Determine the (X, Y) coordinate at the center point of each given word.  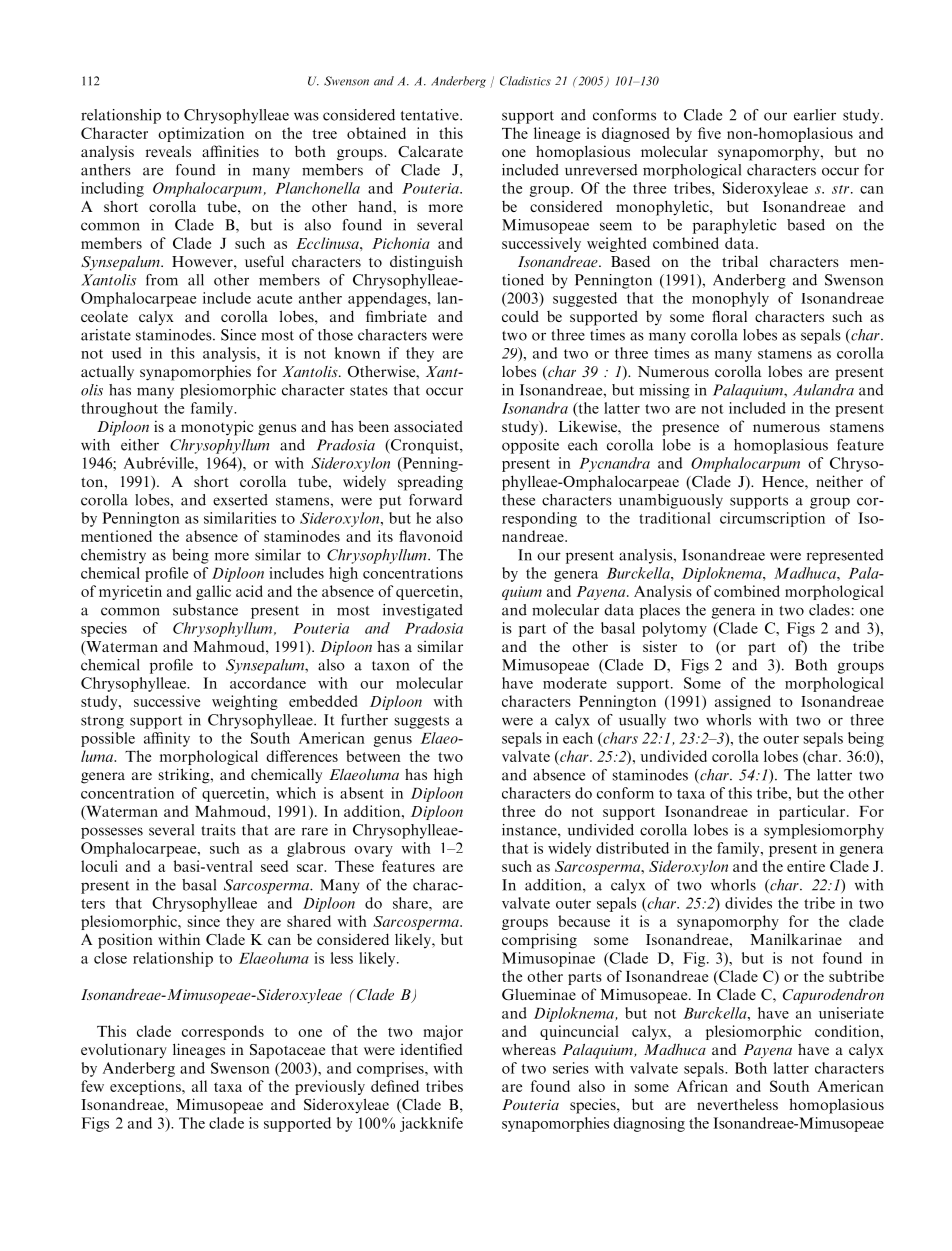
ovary (373, 851)
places (660, 611)
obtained (376, 133)
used (126, 353)
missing (664, 391)
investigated (423, 611)
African (702, 1086)
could (520, 316)
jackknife (431, 1124)
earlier (815, 115)
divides (748, 903)
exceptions (146, 1087)
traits (218, 830)
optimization (201, 134)
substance (205, 610)
